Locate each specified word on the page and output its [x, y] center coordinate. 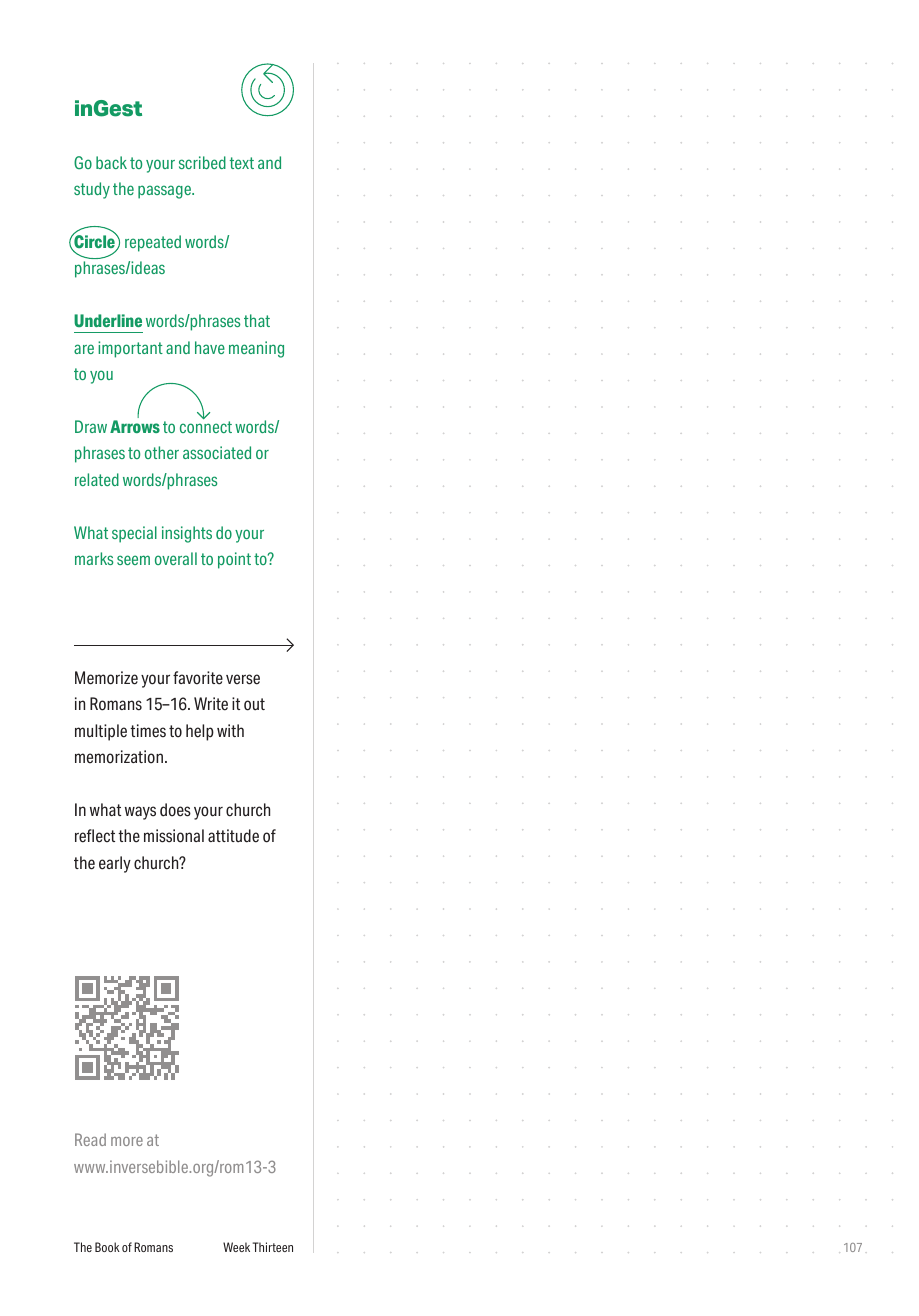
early [115, 864]
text [242, 163]
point [234, 560]
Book [107, 1247]
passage [165, 192]
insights [187, 534]
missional [174, 836]
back [111, 162]
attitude [233, 836]
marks [94, 558]
